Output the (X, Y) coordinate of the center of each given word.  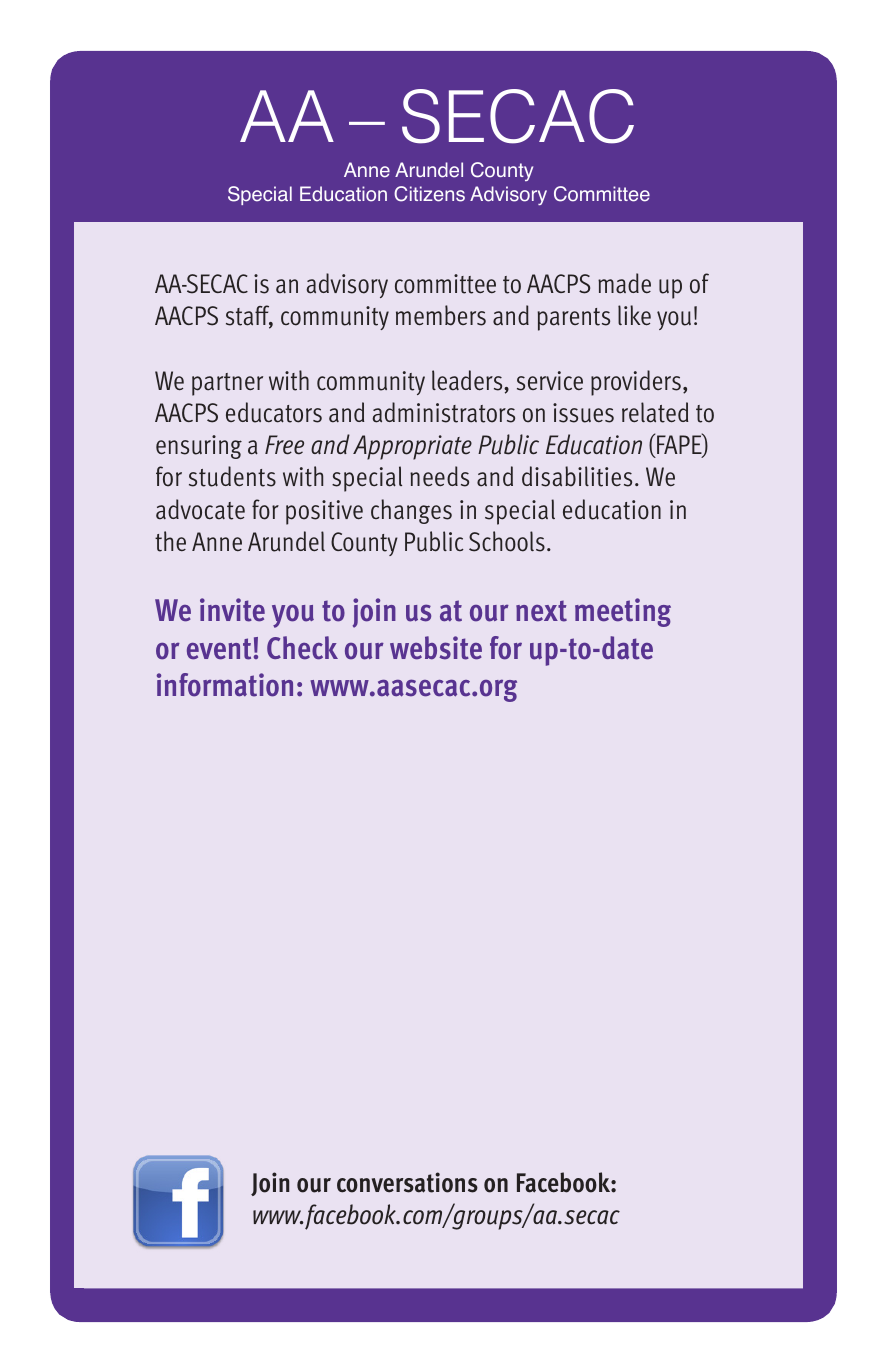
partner (227, 384)
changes (411, 511)
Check (302, 648)
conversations (407, 1182)
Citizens (429, 194)
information (225, 685)
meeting (623, 612)
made (624, 283)
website (436, 648)
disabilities (577, 476)
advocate (200, 509)
